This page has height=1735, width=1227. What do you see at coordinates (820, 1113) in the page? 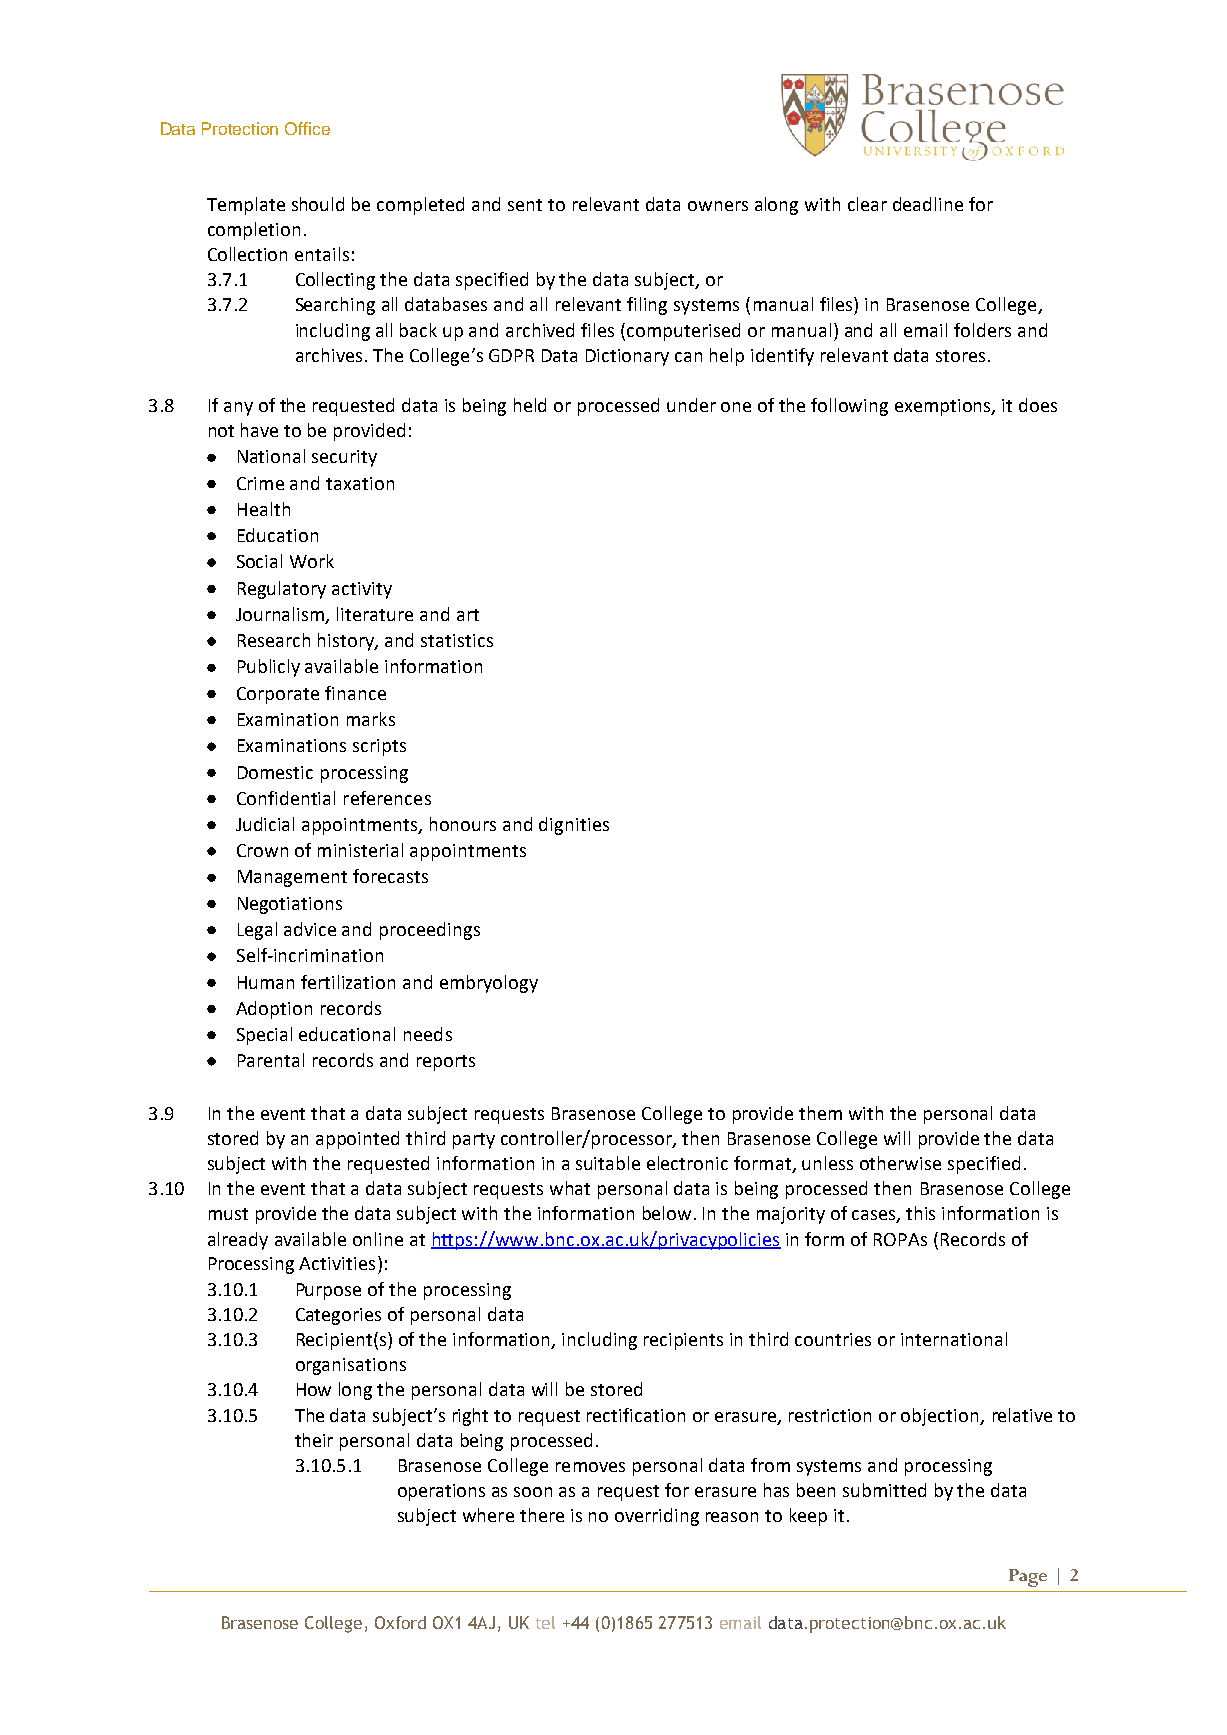
I see `them` at bounding box center [820, 1113].
